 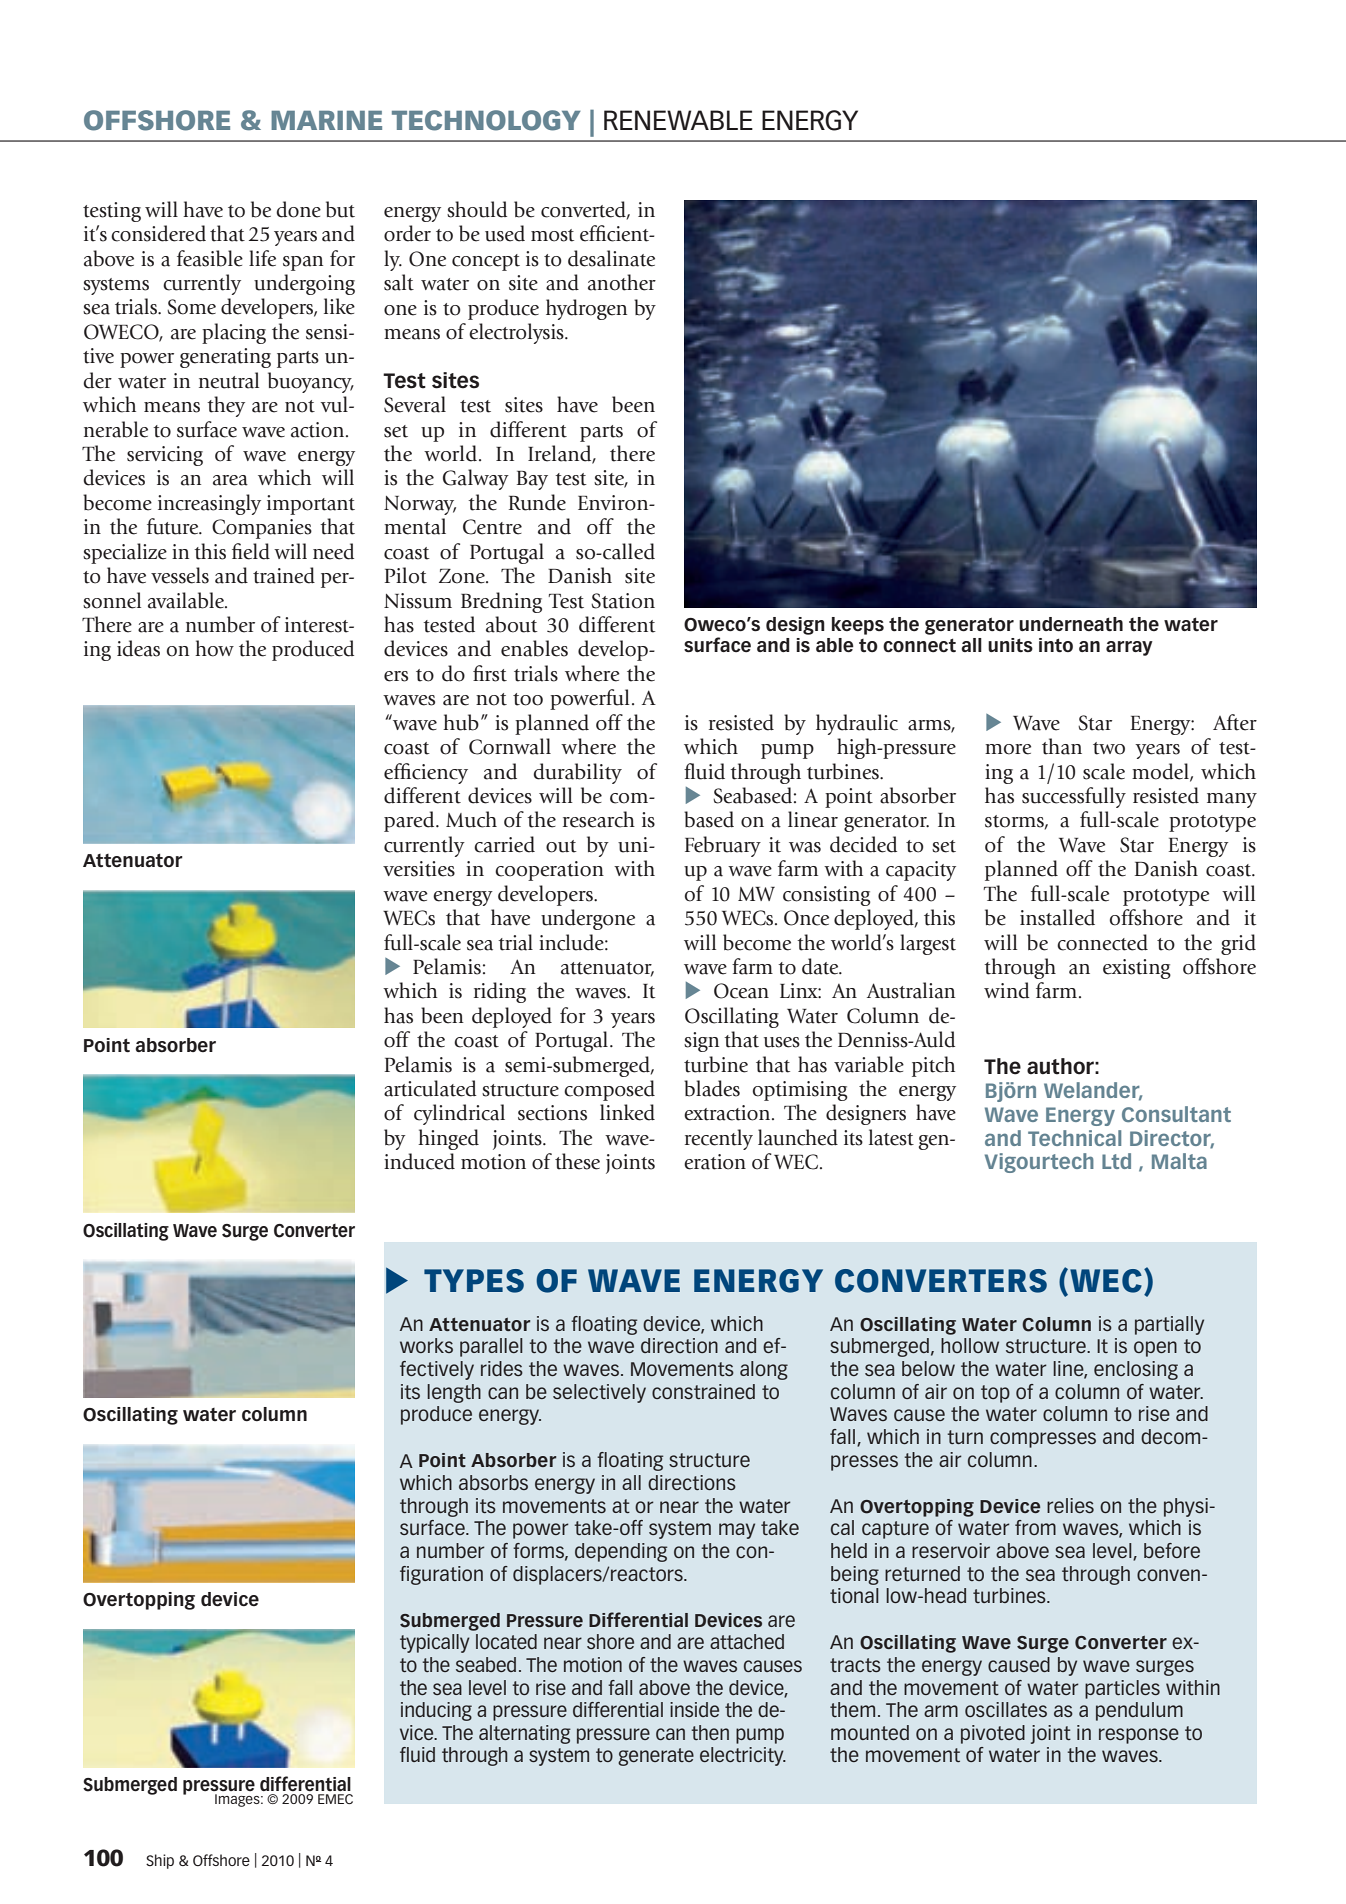 I want to click on articulated, so click(x=430, y=1088).
